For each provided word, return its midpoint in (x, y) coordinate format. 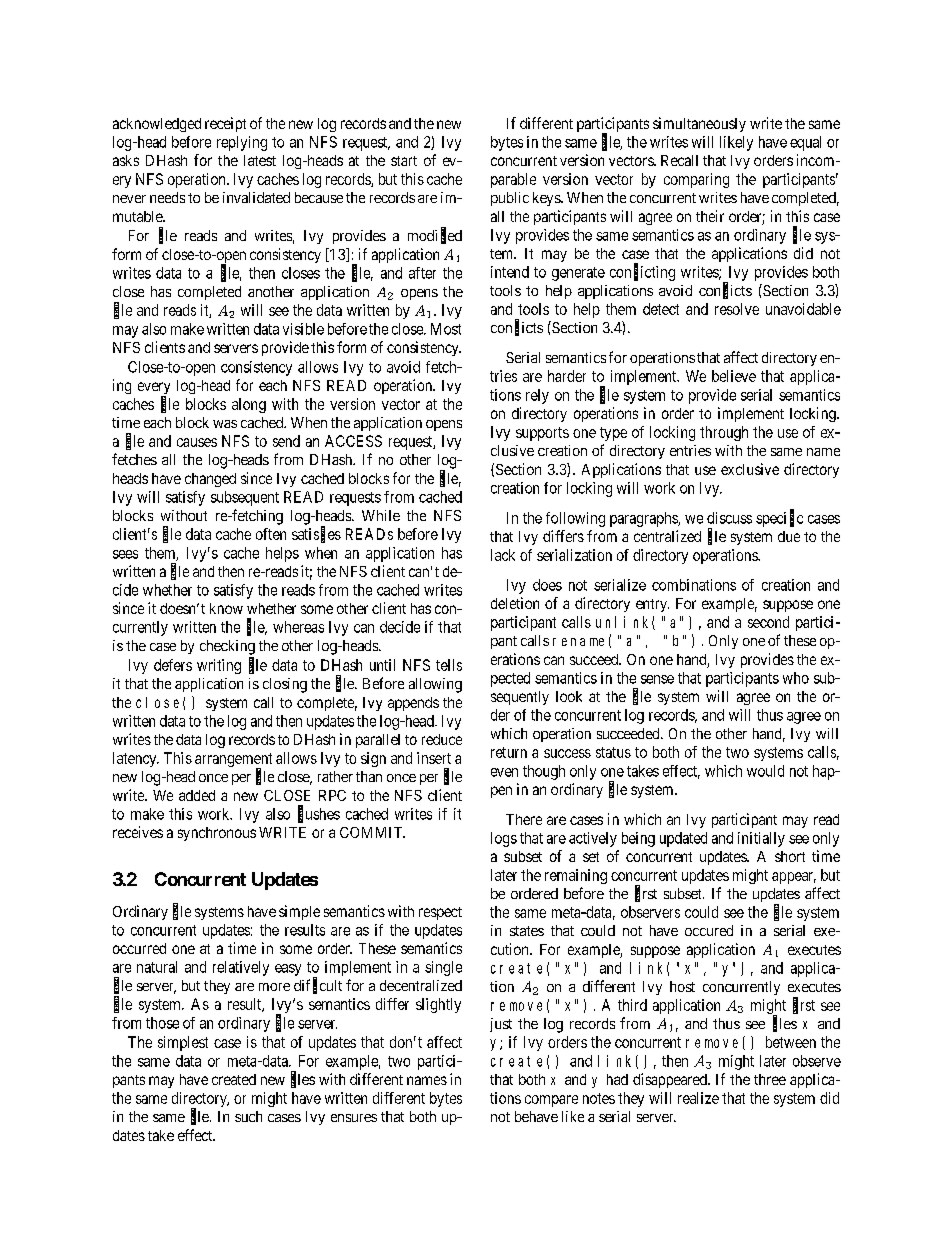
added (197, 795)
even (504, 772)
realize (698, 1098)
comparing (696, 180)
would (765, 771)
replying (242, 143)
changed (210, 480)
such (248, 1116)
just (501, 1025)
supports (542, 434)
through (724, 433)
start (404, 161)
